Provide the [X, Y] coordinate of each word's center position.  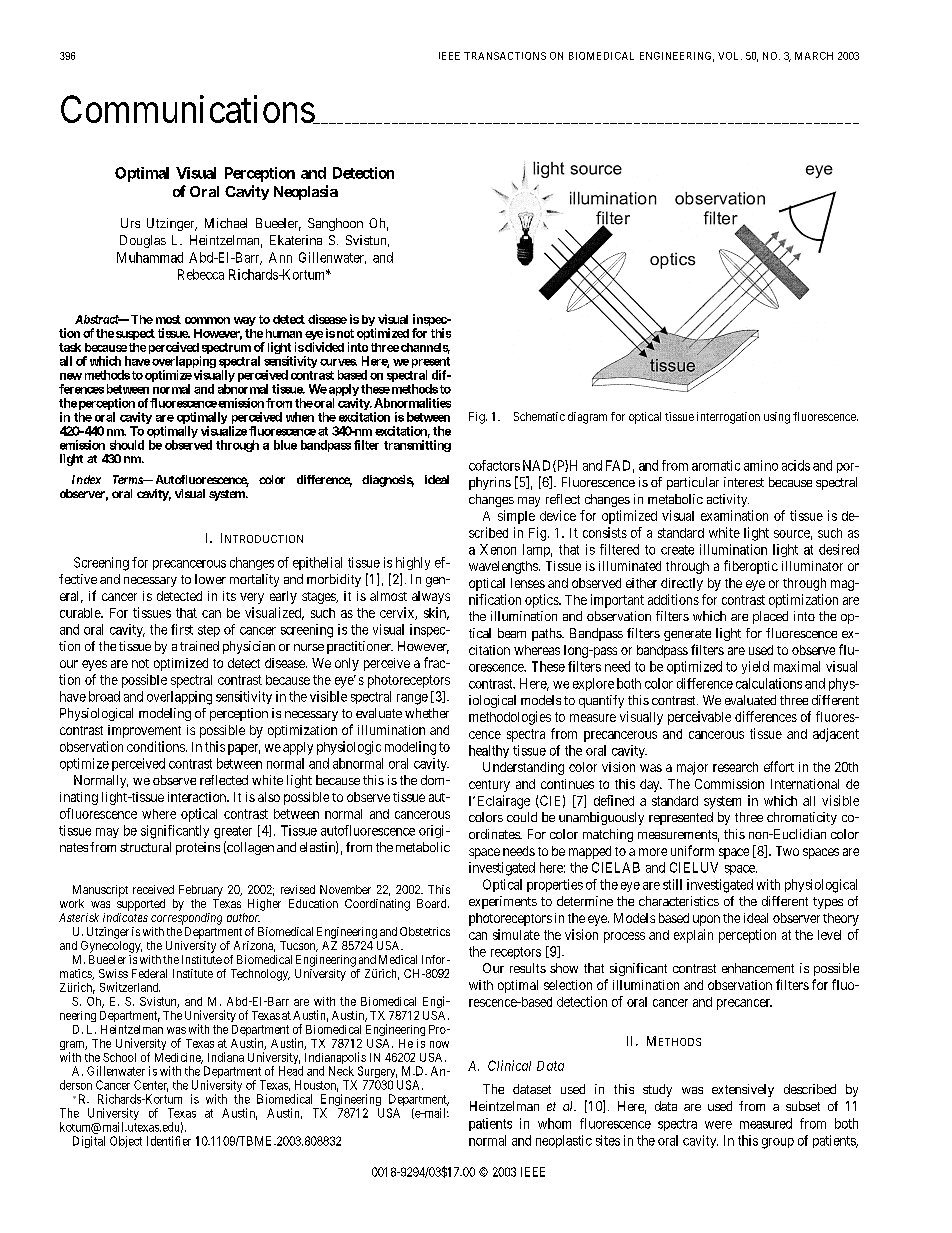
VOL [730, 56]
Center [151, 1086]
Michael [226, 223]
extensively [743, 1090]
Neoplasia [306, 192]
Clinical [509, 1065]
